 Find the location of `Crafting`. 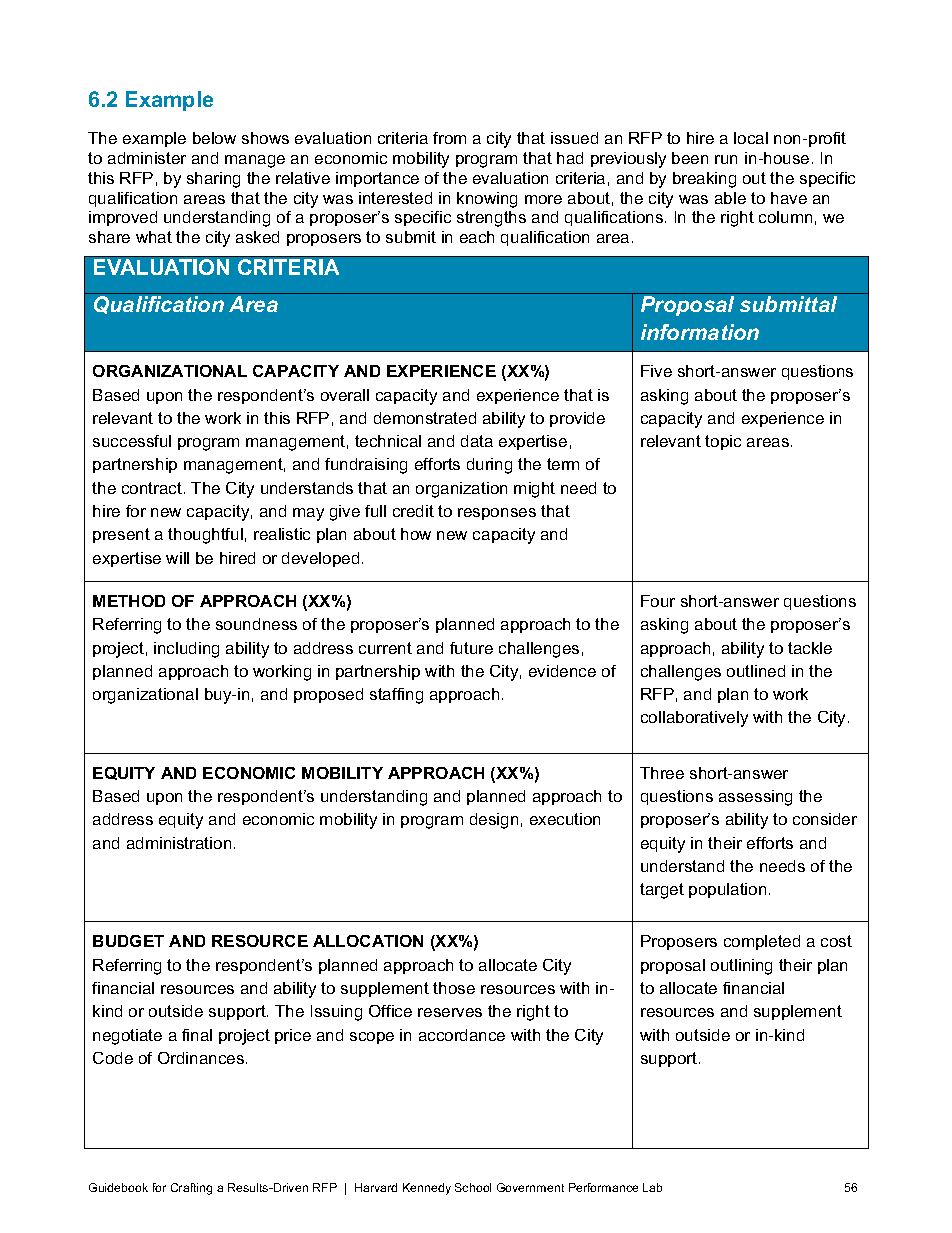

Crafting is located at coordinates (191, 1189).
